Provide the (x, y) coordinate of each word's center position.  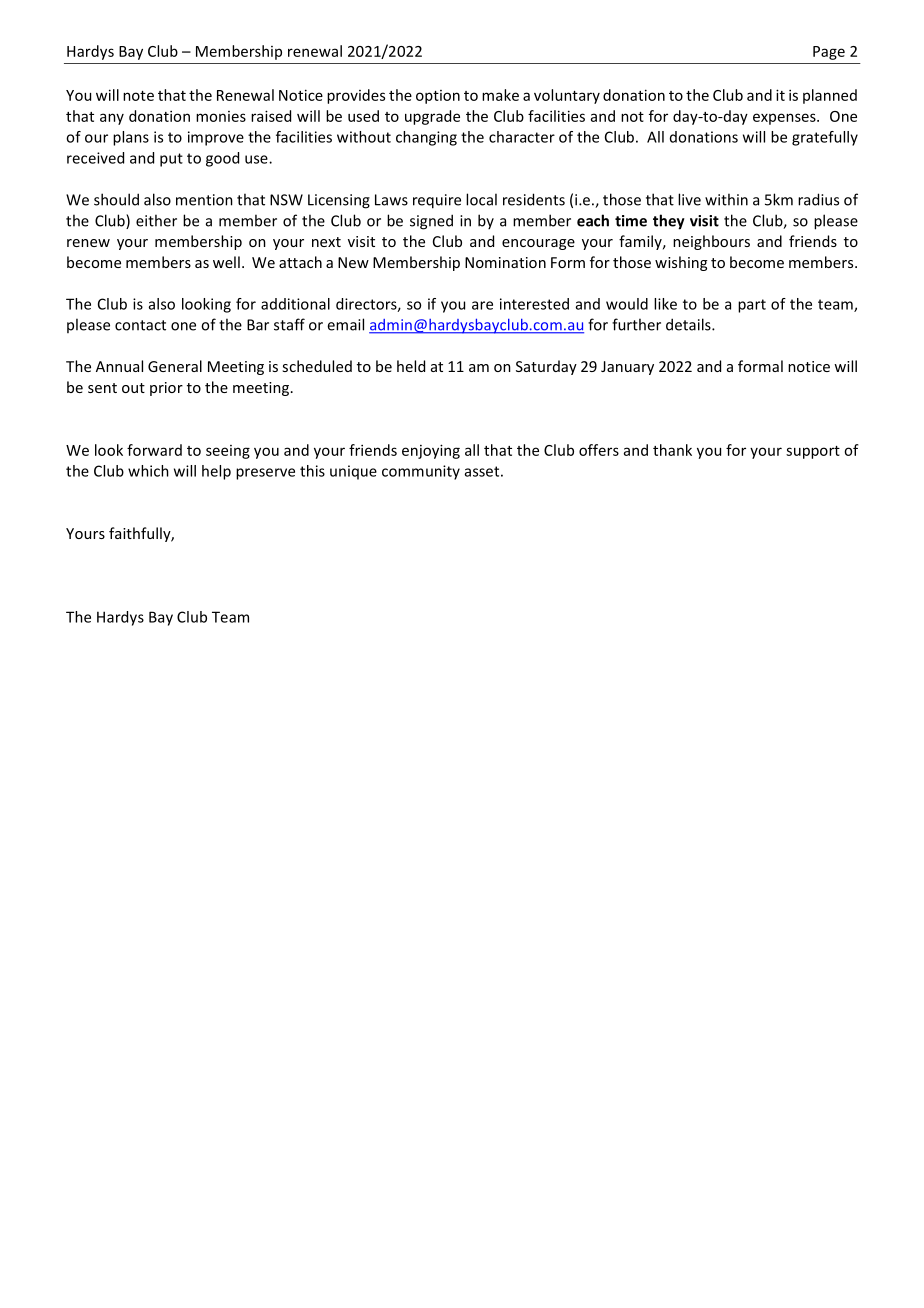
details (689, 324)
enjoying (431, 451)
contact (140, 325)
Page (829, 53)
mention (204, 200)
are (482, 305)
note (138, 96)
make (500, 95)
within (726, 199)
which (148, 471)
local (481, 199)
